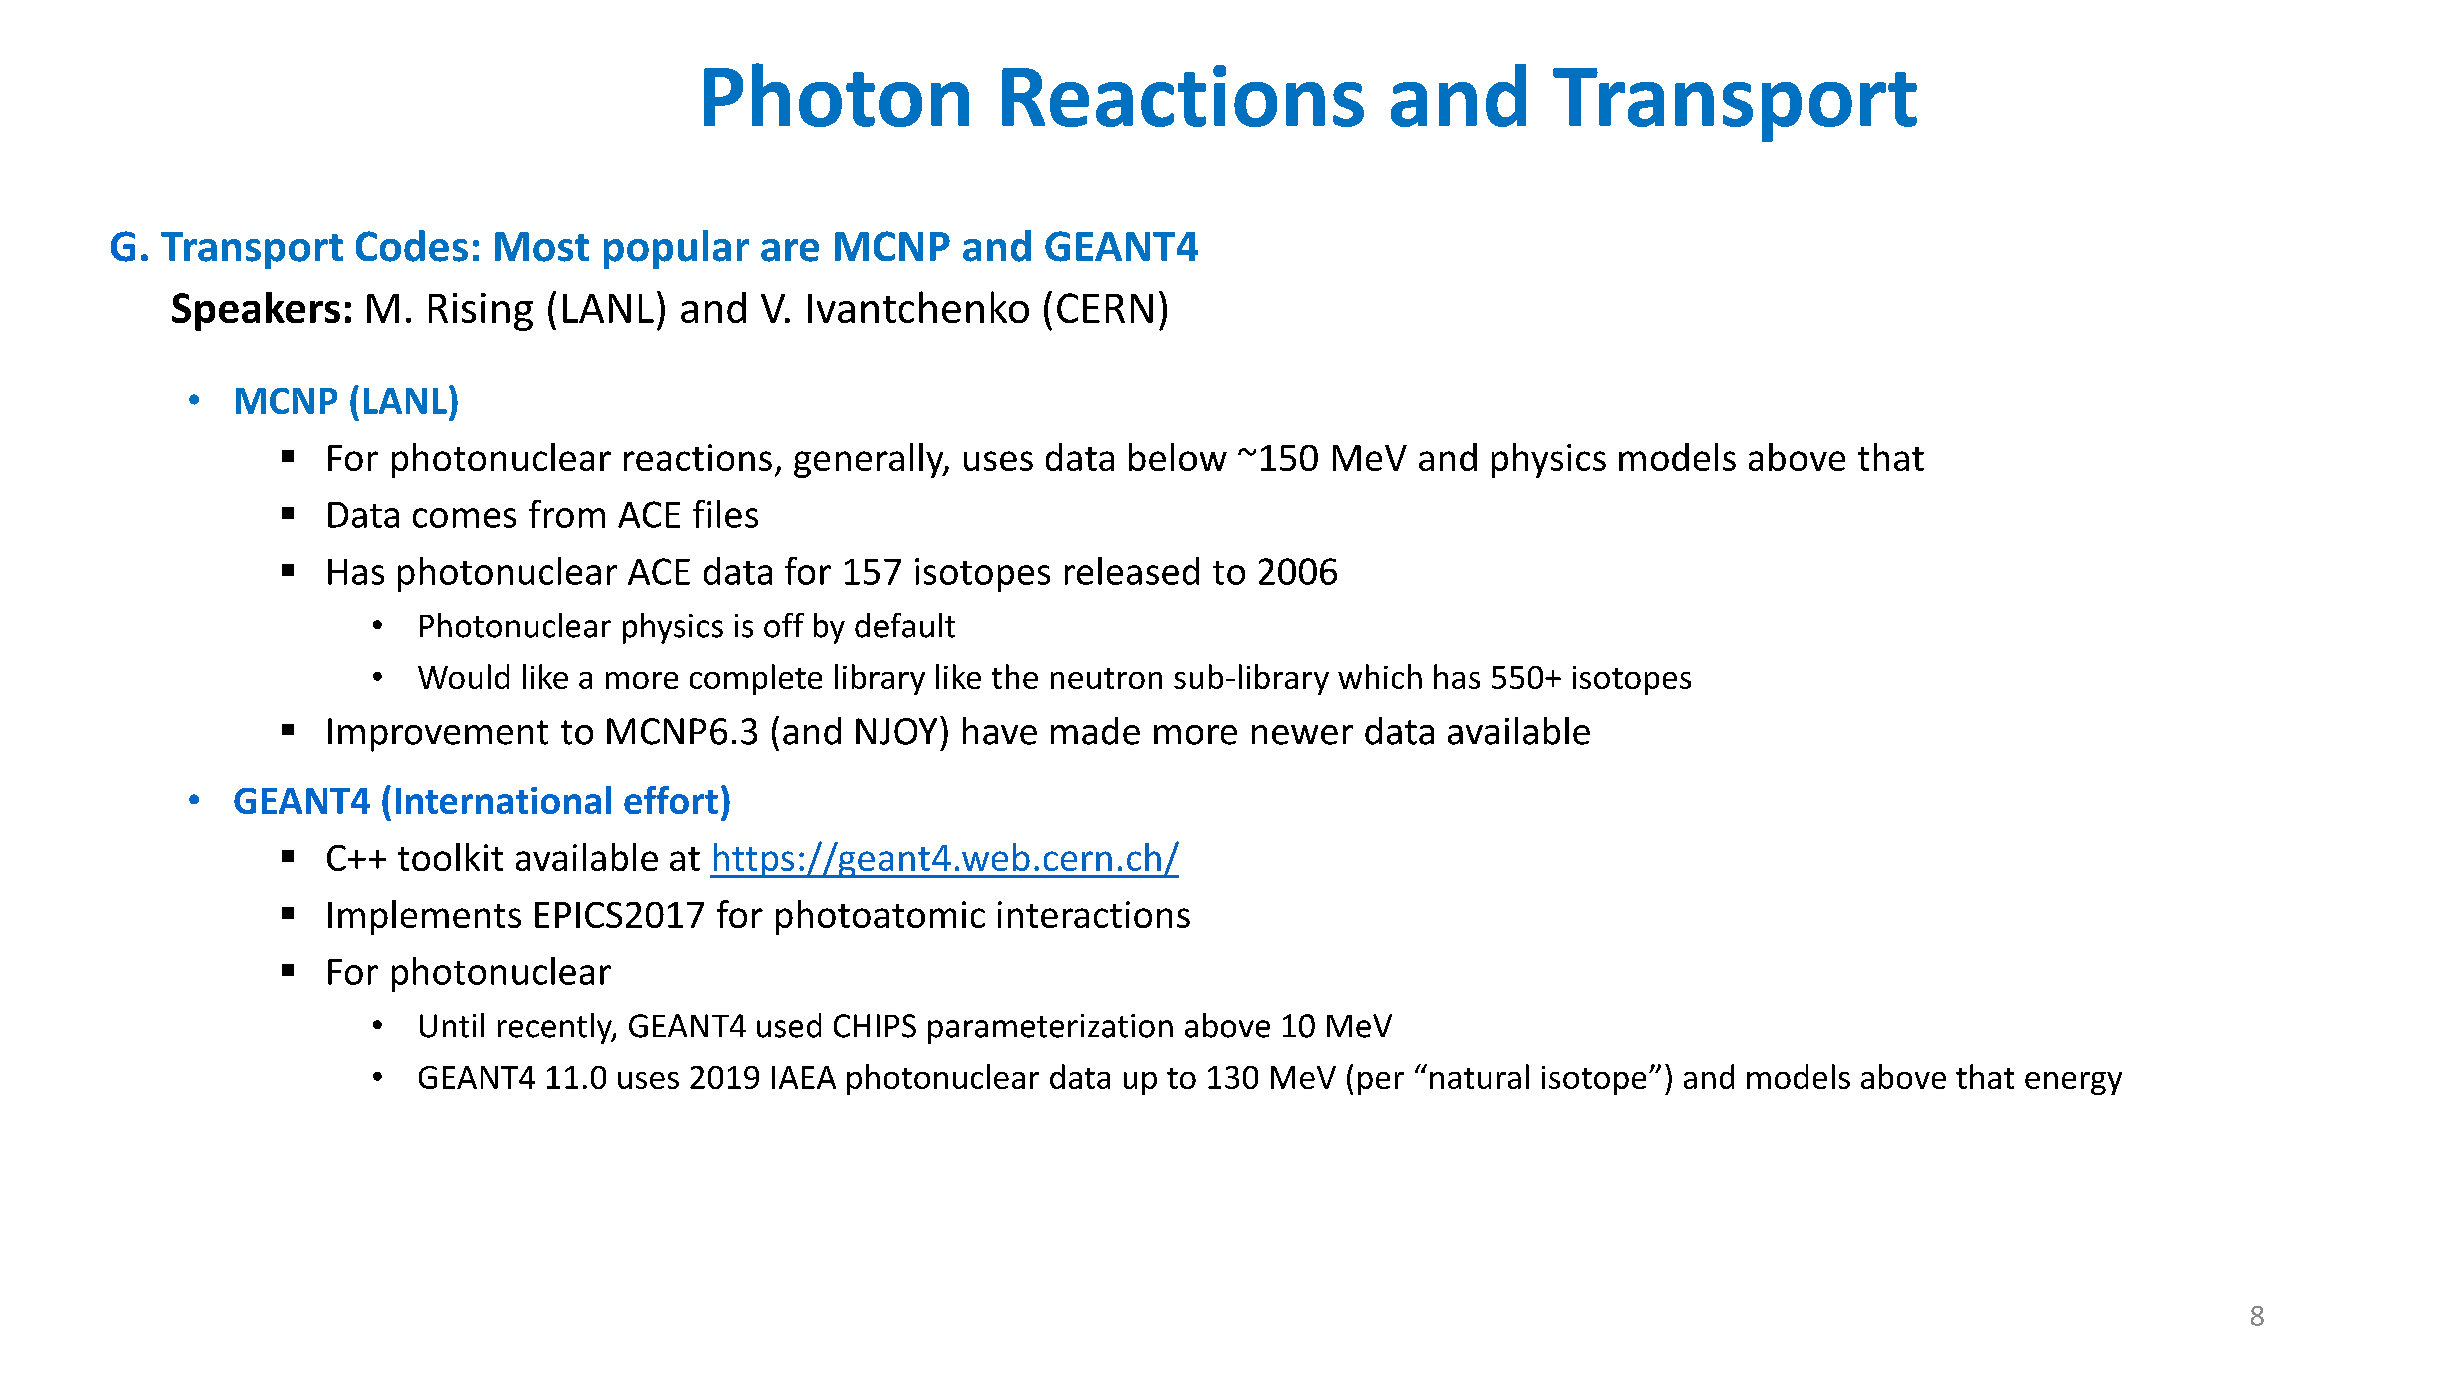  Describe the element at coordinates (452, 1025) in the screenshot. I see `Until` at that location.
